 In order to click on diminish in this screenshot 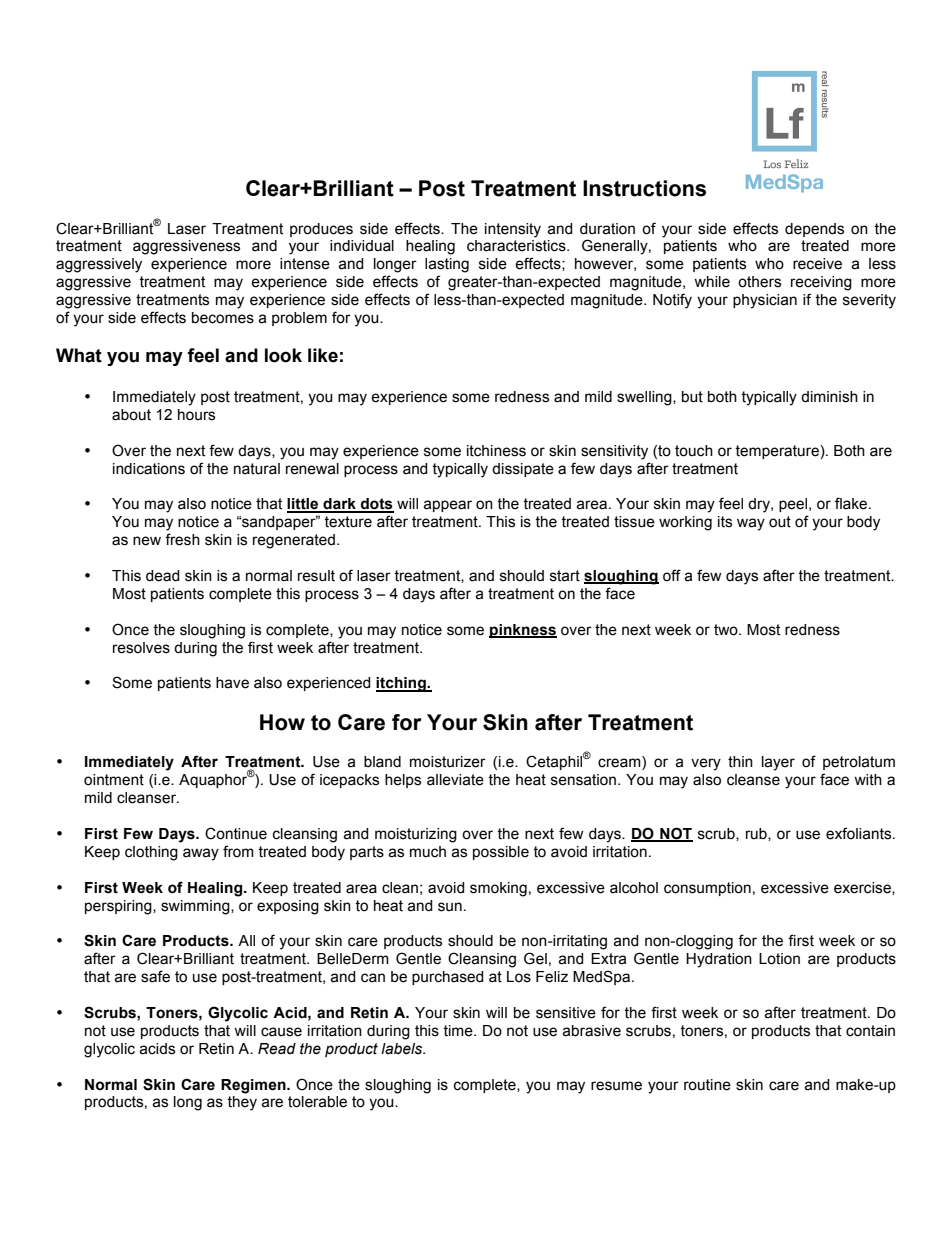, I will do `click(829, 397)`.
